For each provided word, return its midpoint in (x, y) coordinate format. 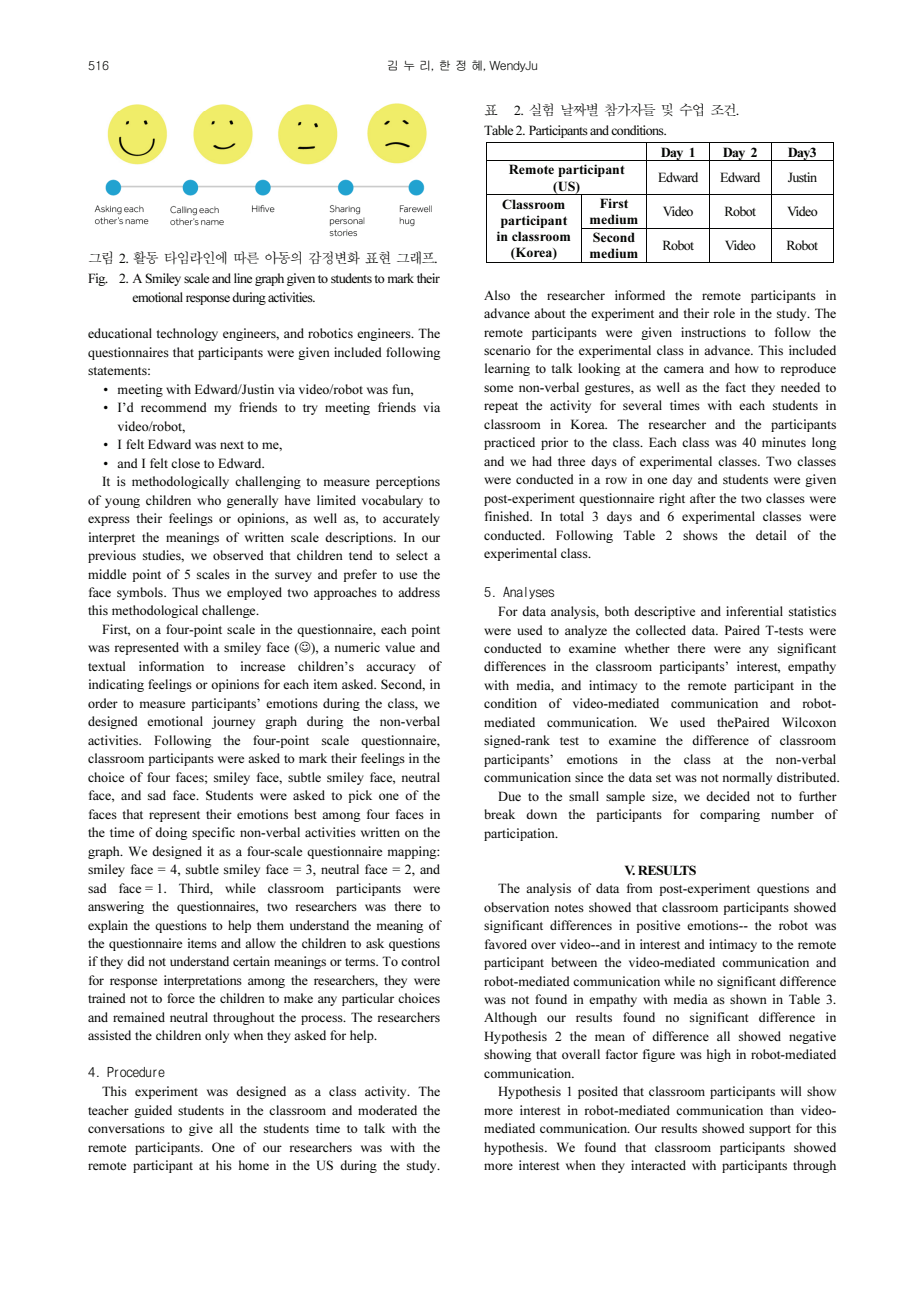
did (136, 961)
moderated (387, 1110)
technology (187, 334)
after (703, 498)
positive (658, 926)
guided (153, 1111)
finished (508, 516)
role (724, 313)
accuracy (391, 669)
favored (506, 944)
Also (497, 295)
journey (233, 722)
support (770, 1130)
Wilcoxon (809, 722)
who (209, 500)
